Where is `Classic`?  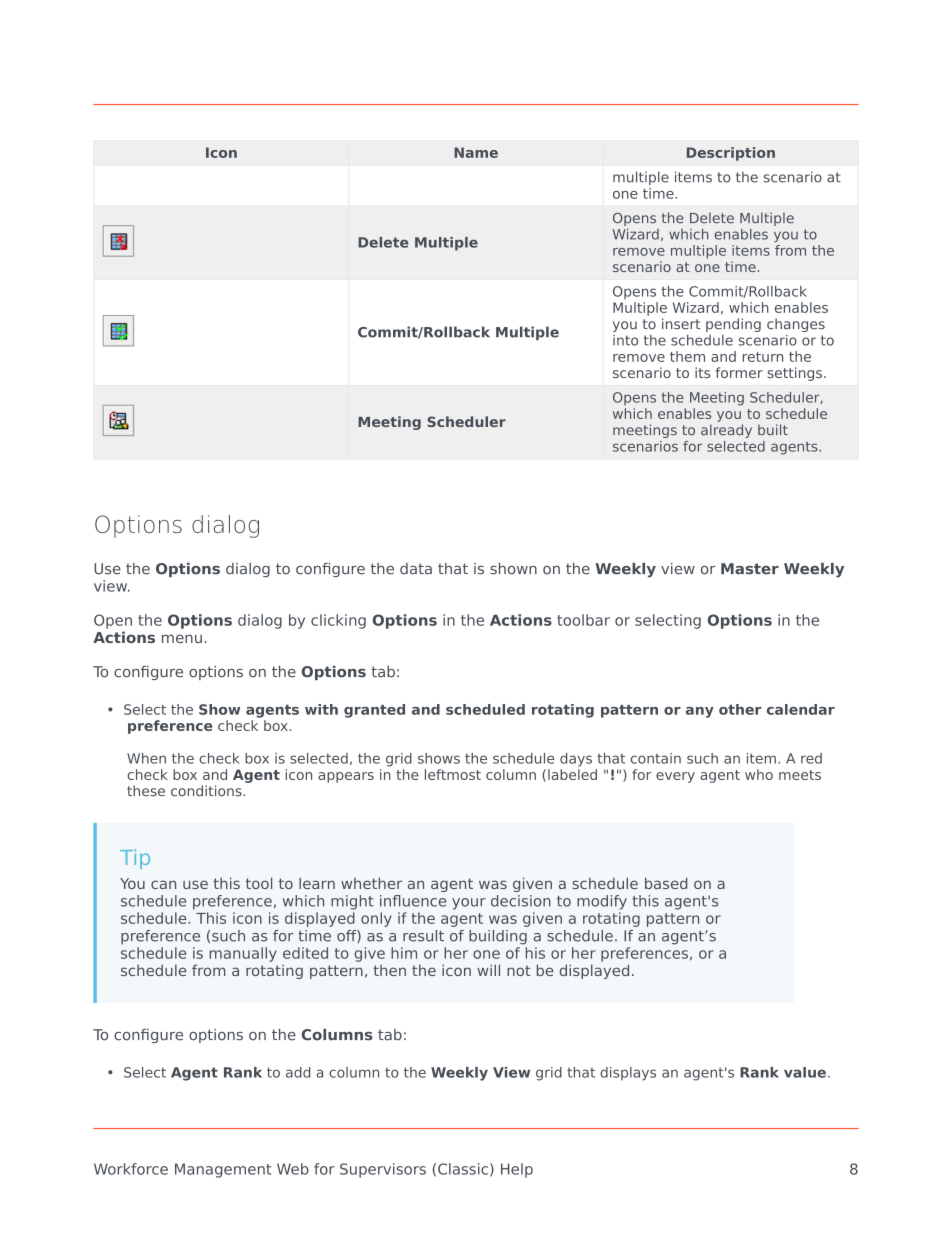
Classic is located at coordinates (463, 1169).
